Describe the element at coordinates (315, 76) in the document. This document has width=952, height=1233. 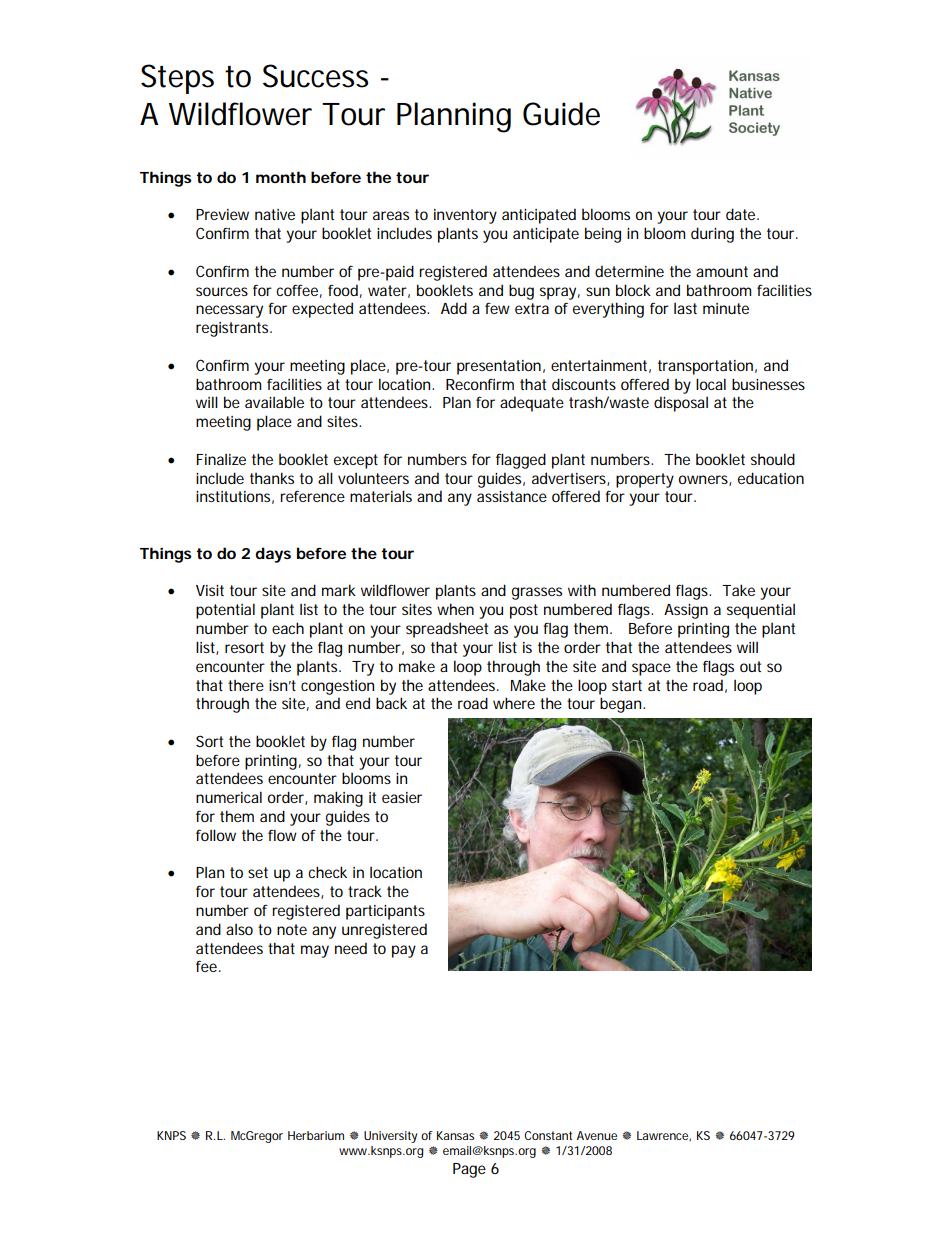
I see `Success` at that location.
